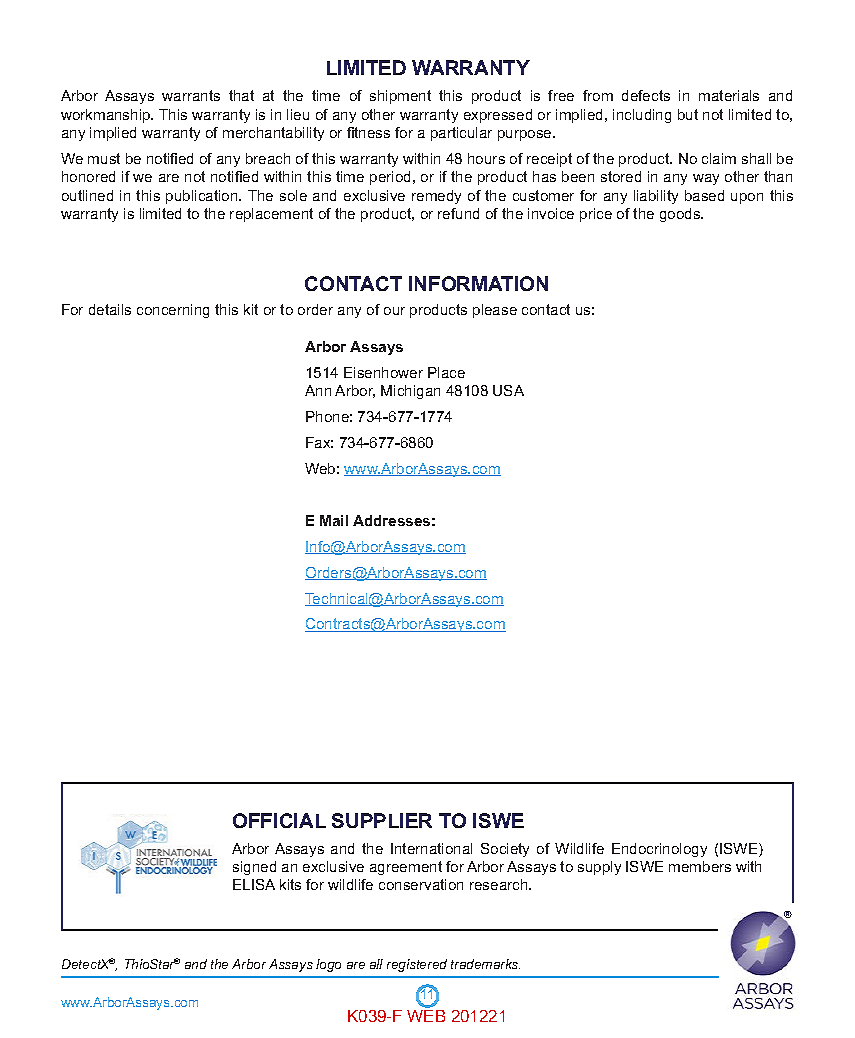  I want to click on OFFICIAL, so click(279, 820).
